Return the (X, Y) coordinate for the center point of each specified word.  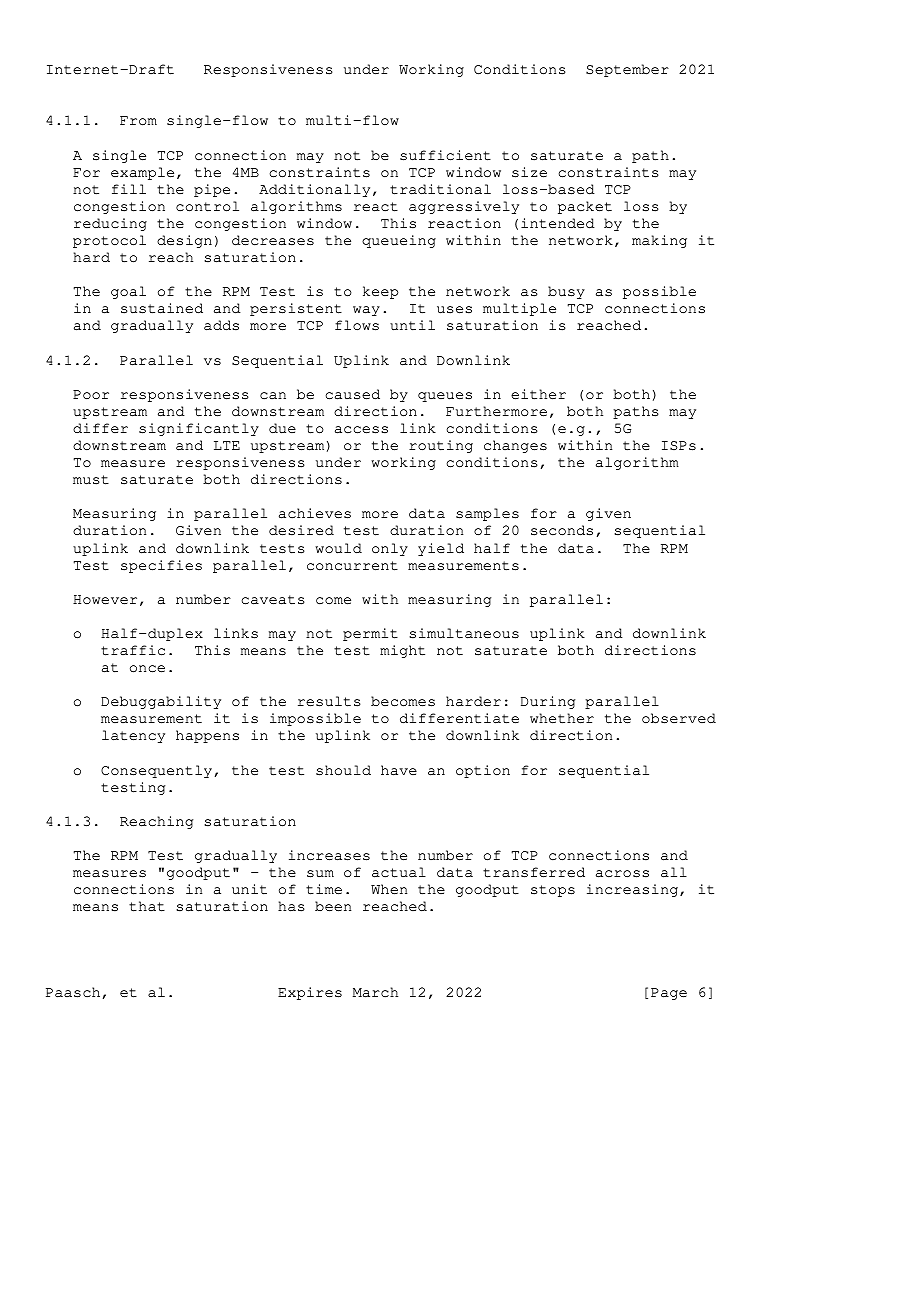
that (147, 906)
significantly (199, 429)
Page (669, 994)
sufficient (445, 155)
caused (352, 394)
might (402, 651)
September (627, 70)
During (548, 702)
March (375, 992)
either (538, 394)
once (147, 669)
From (138, 121)
